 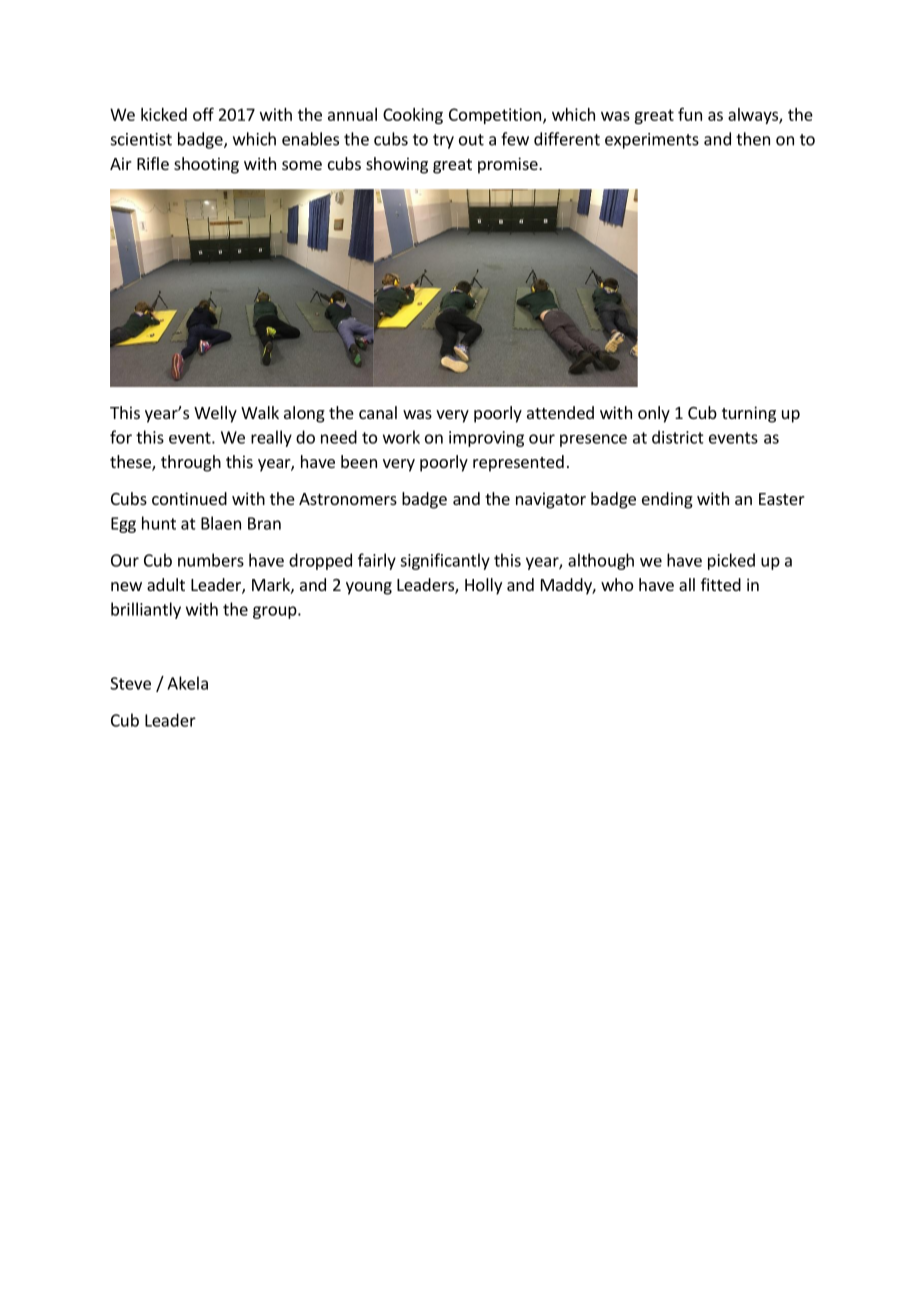 I want to click on try, so click(x=443, y=141).
